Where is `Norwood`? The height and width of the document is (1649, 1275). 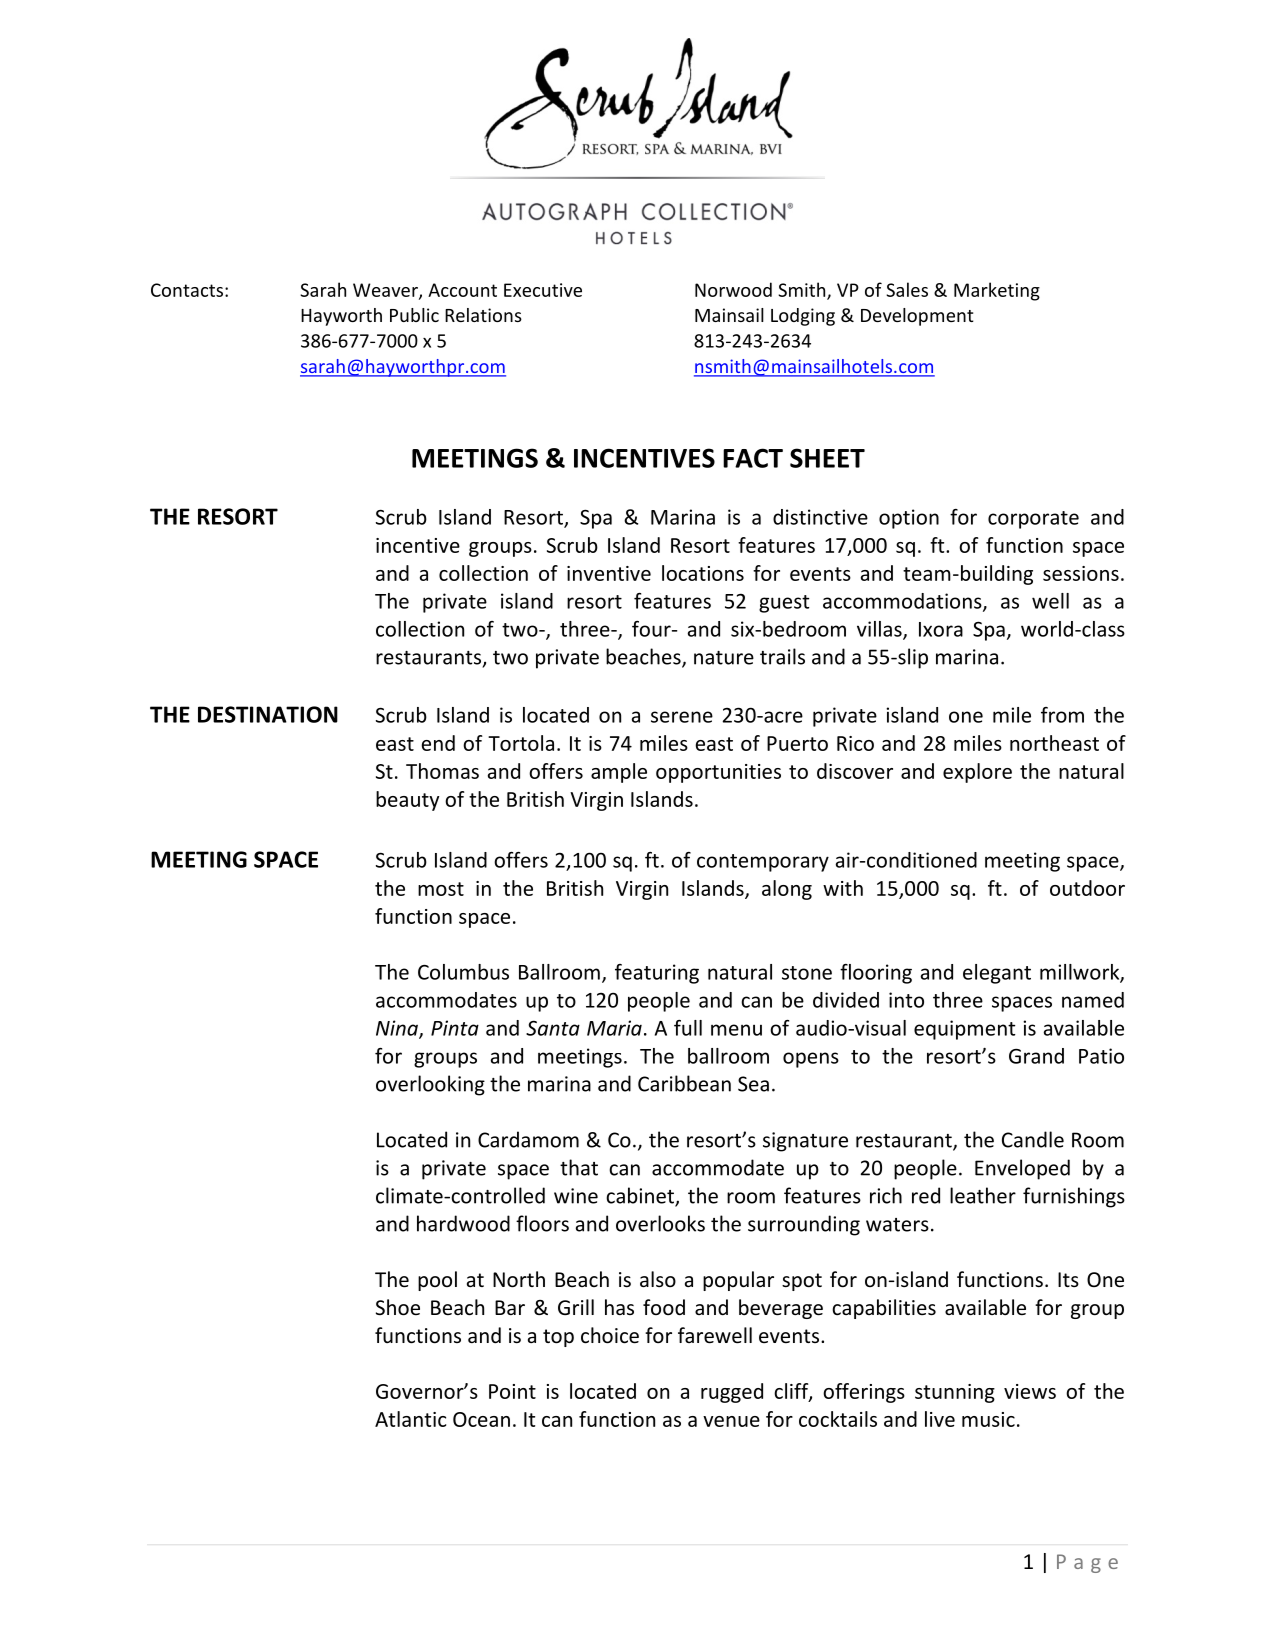
Norwood is located at coordinates (733, 289).
